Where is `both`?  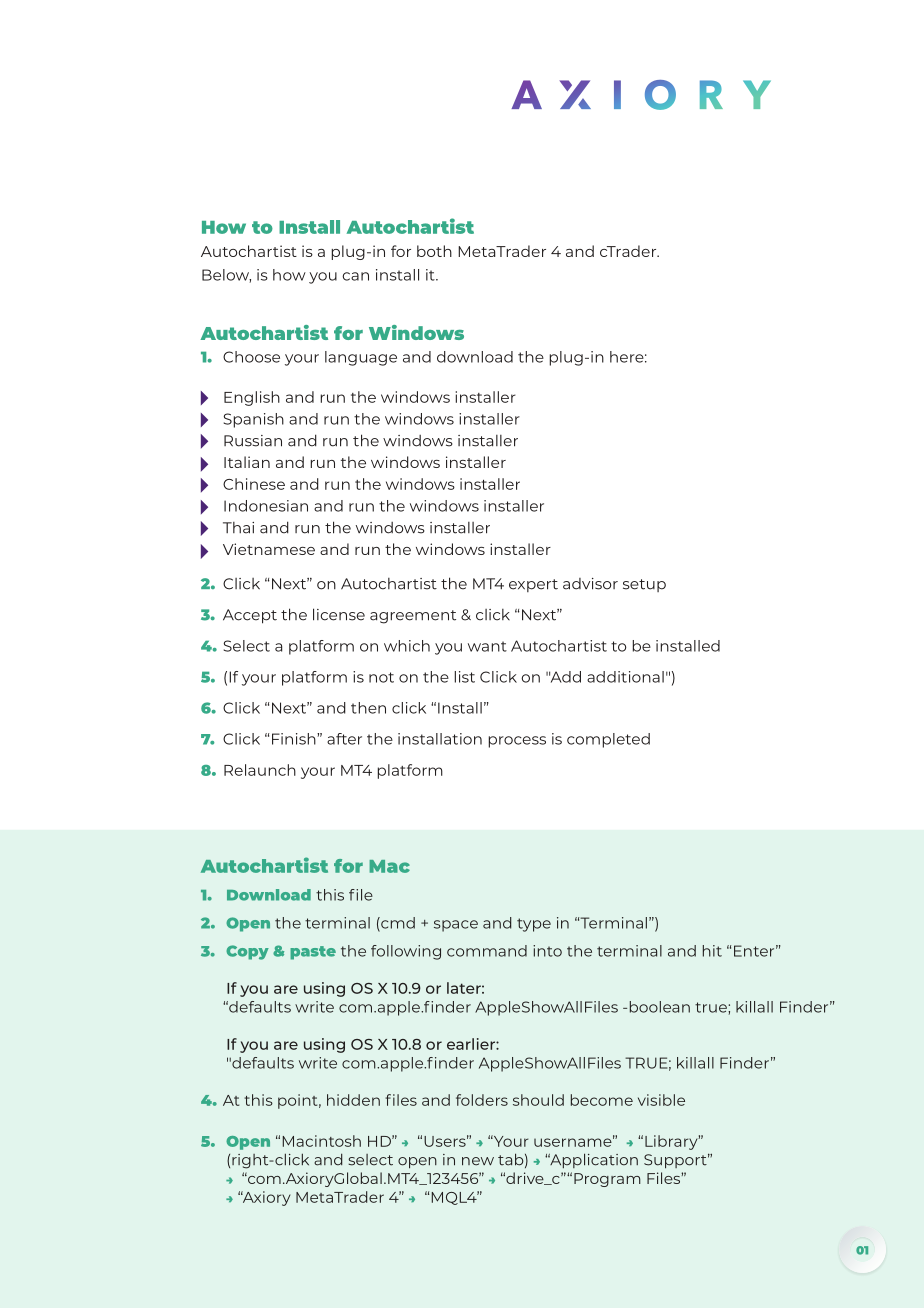
both is located at coordinates (434, 251).
